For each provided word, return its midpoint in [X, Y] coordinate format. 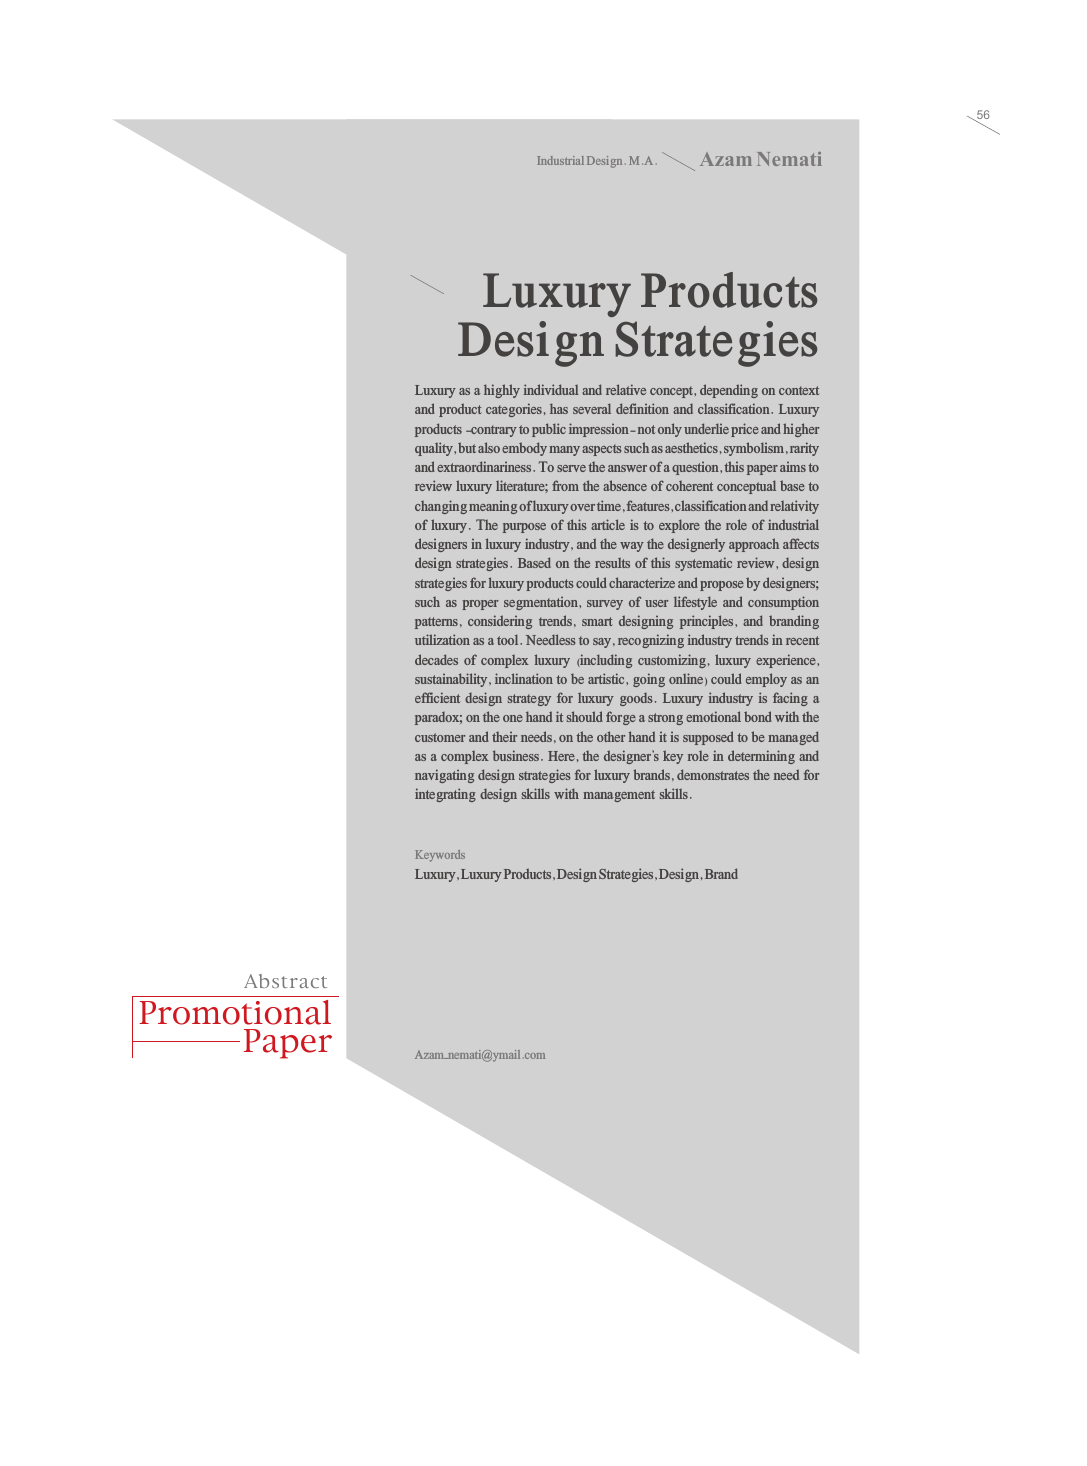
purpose [524, 528]
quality [435, 449]
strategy [529, 700]
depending [729, 391]
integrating [445, 795]
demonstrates [713, 774]
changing [441, 507]
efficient [437, 697]
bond [758, 716]
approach [754, 545]
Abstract [285, 981]
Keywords [440, 856]
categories [514, 410]
